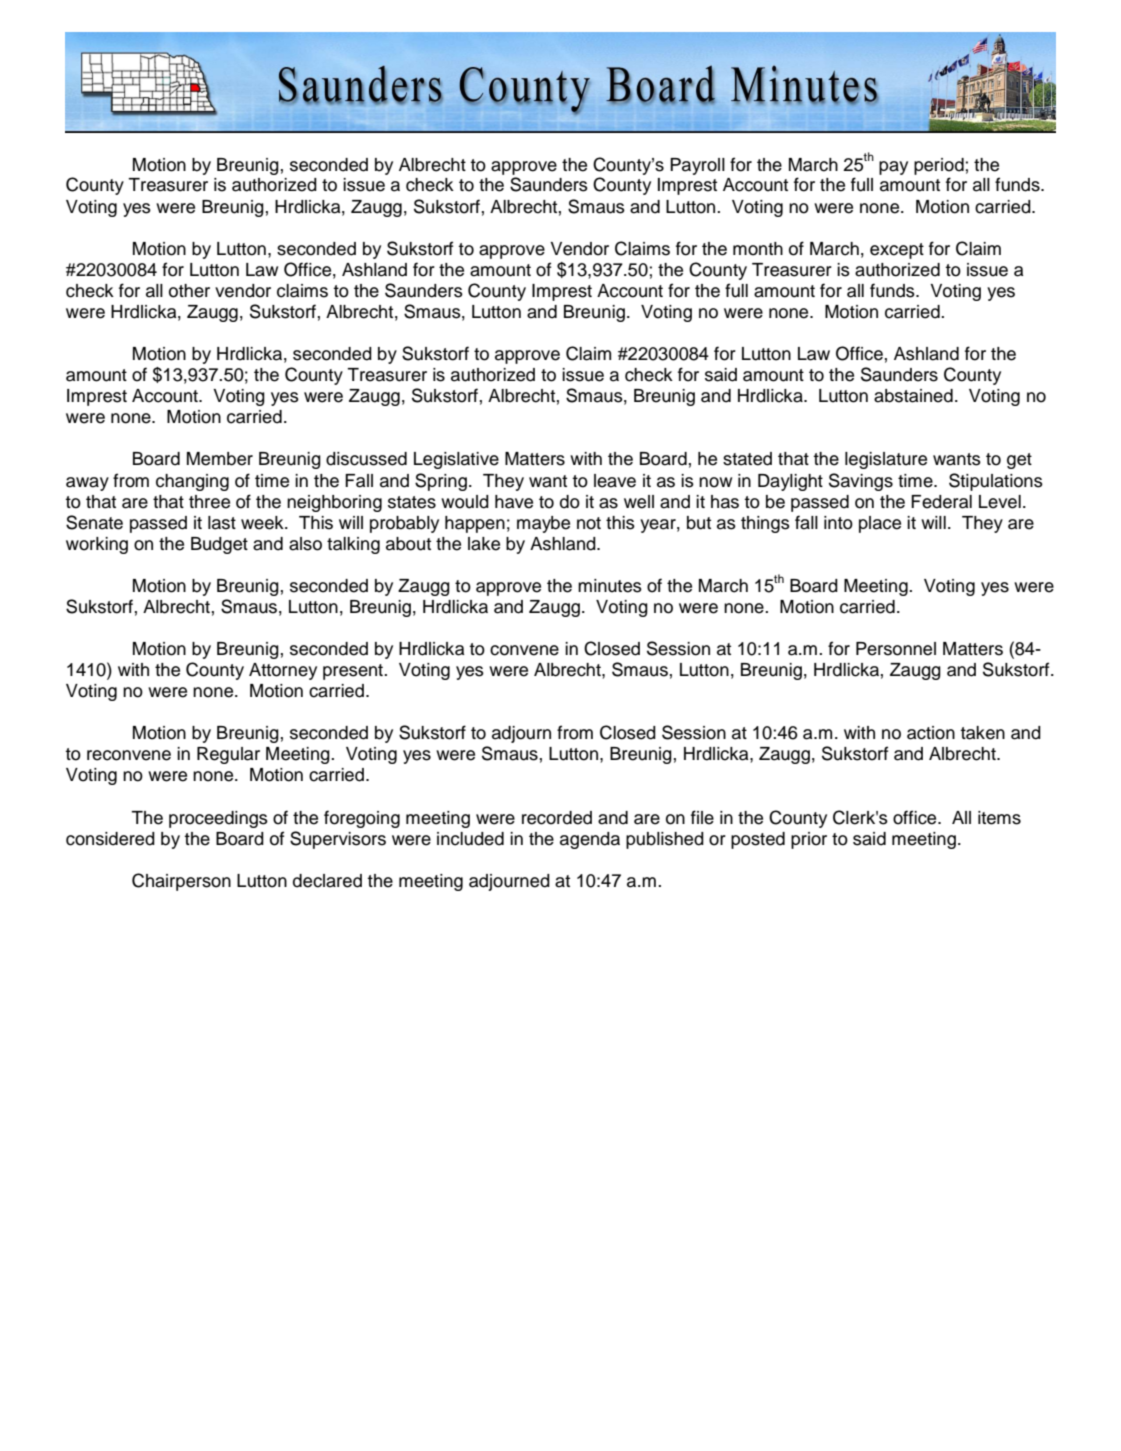 Image resolution: width=1121 pixels, height=1451 pixels. Describe the element at coordinates (939, 166) in the screenshot. I see `period` at that location.
